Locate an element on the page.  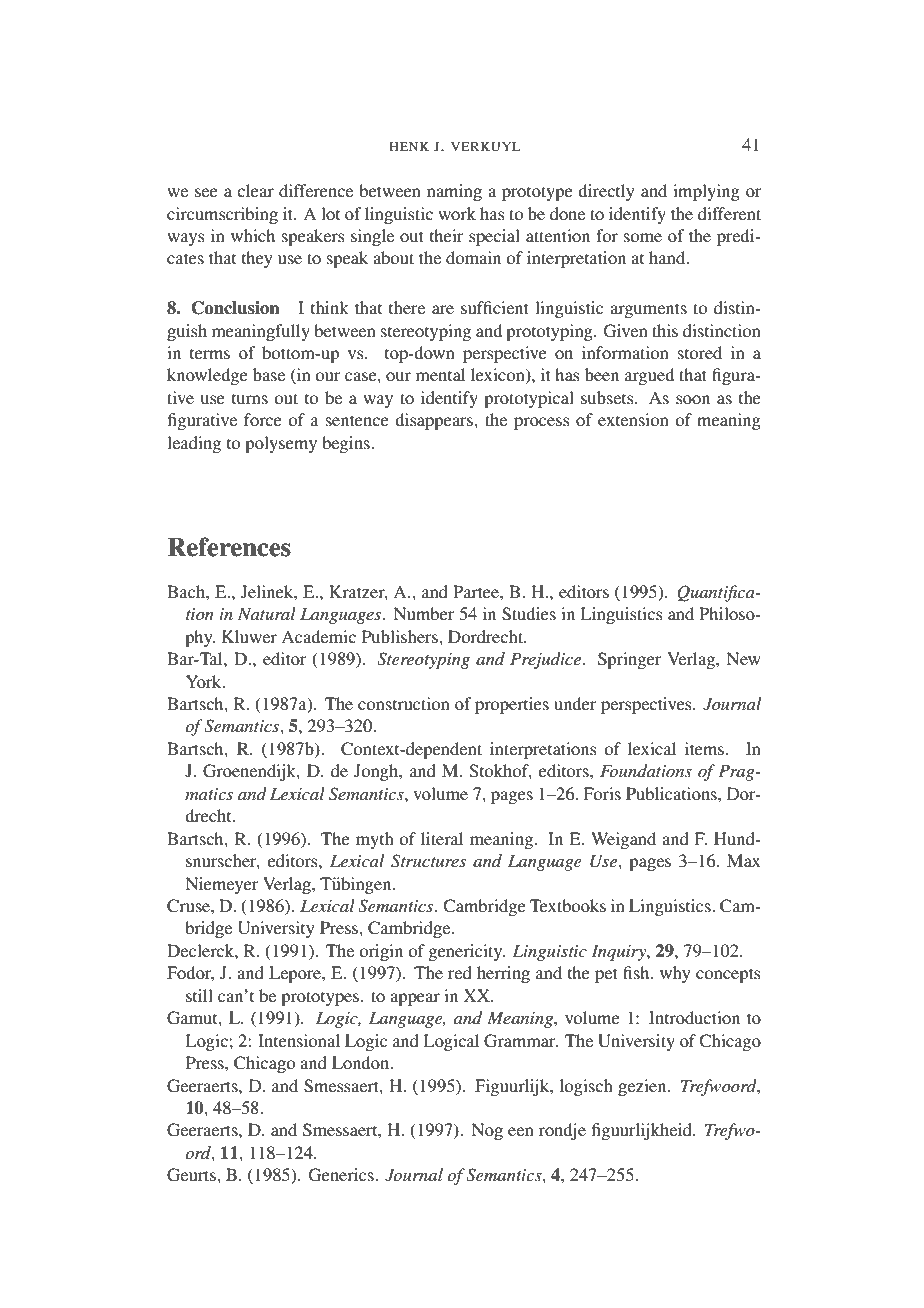
soon is located at coordinates (693, 399).
